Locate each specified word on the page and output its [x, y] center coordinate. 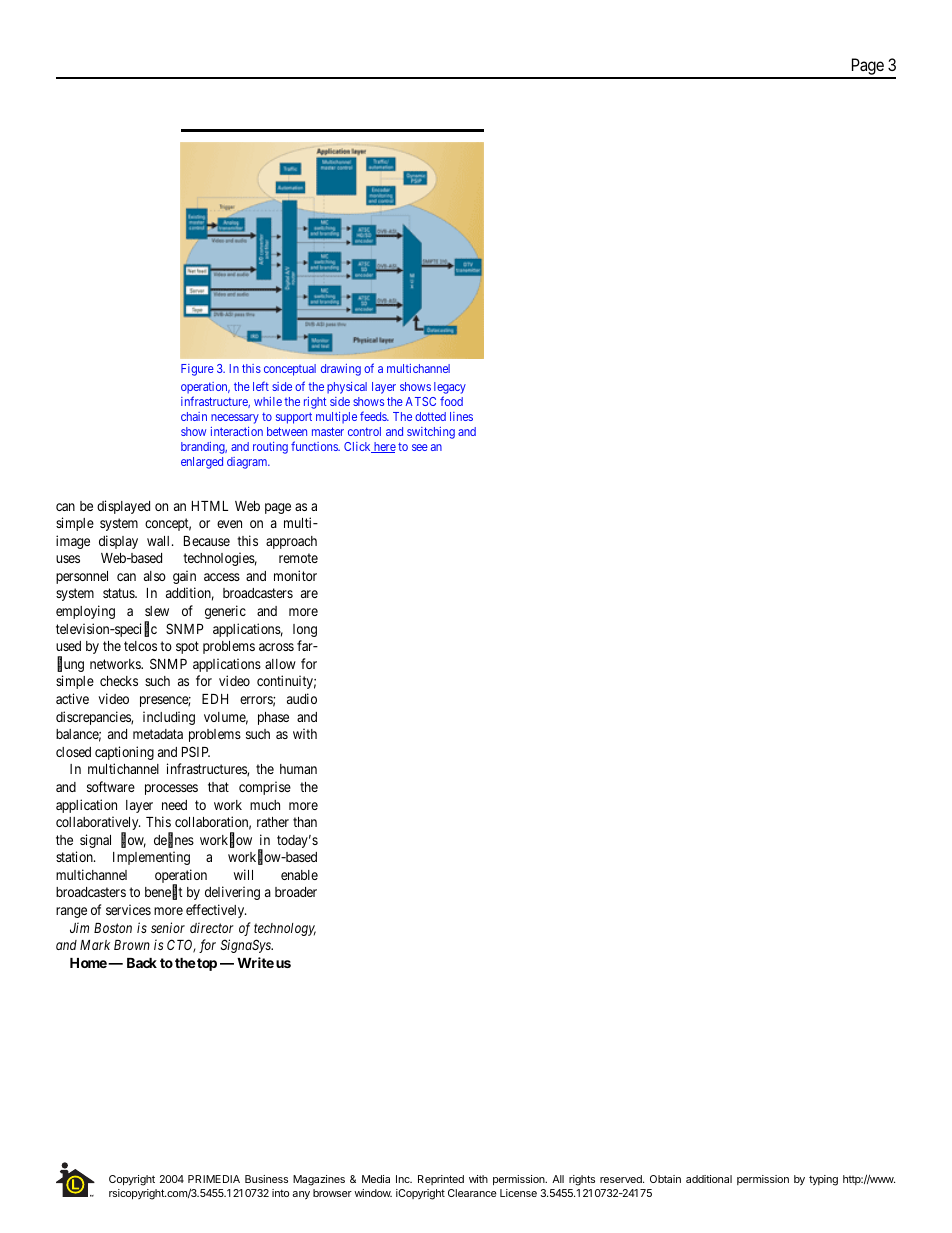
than [305, 822]
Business [266, 1179]
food [451, 401]
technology [285, 929]
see [420, 447]
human [298, 769]
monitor [295, 575]
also [155, 576]
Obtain [665, 1179]
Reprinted [441, 1180]
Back [142, 963]
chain [194, 416]
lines [461, 416]
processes [171, 789]
